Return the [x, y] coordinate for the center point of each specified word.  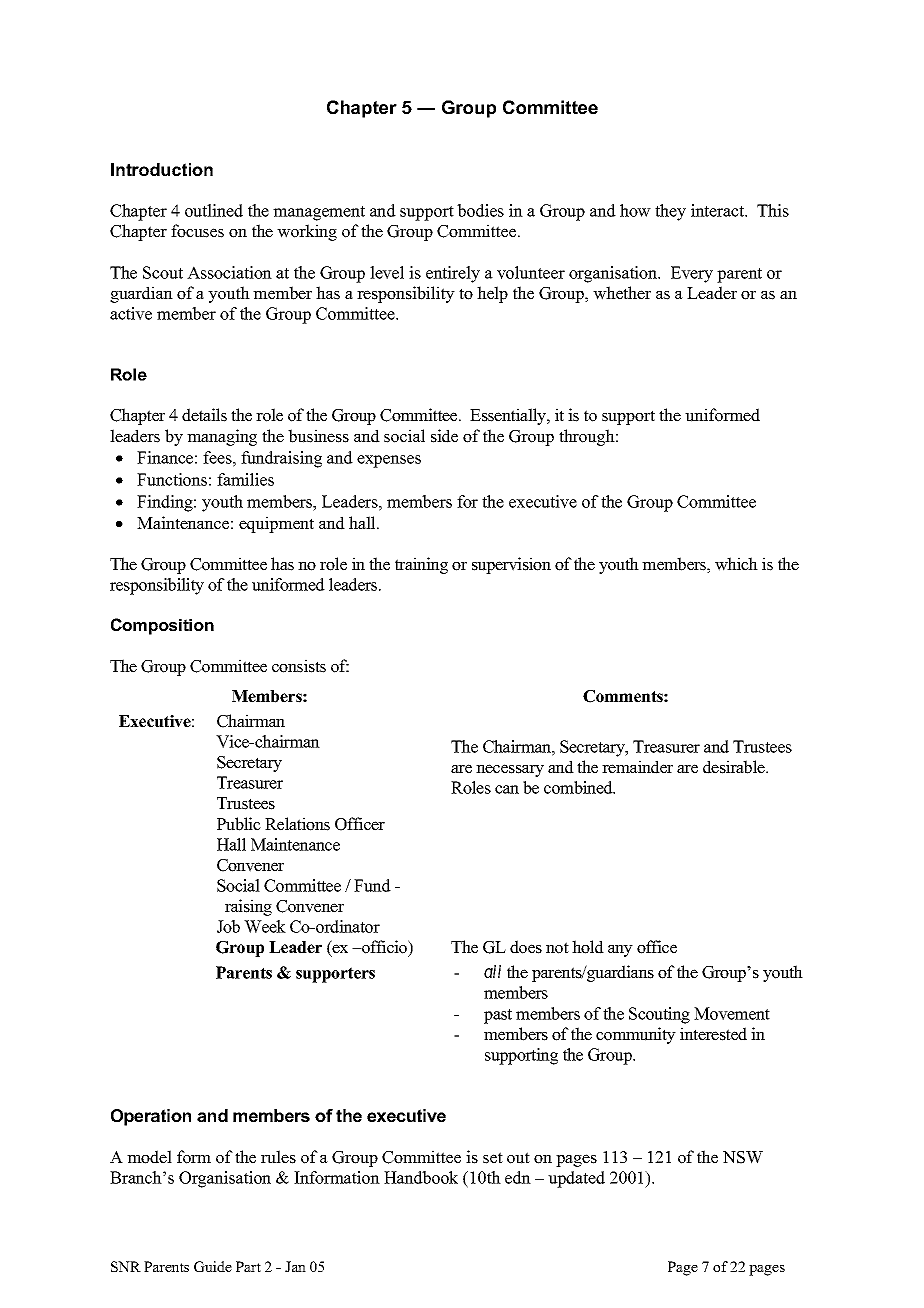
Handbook [421, 1177]
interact [719, 210]
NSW [743, 1157]
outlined [214, 210]
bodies [480, 210]
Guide [213, 1266]
